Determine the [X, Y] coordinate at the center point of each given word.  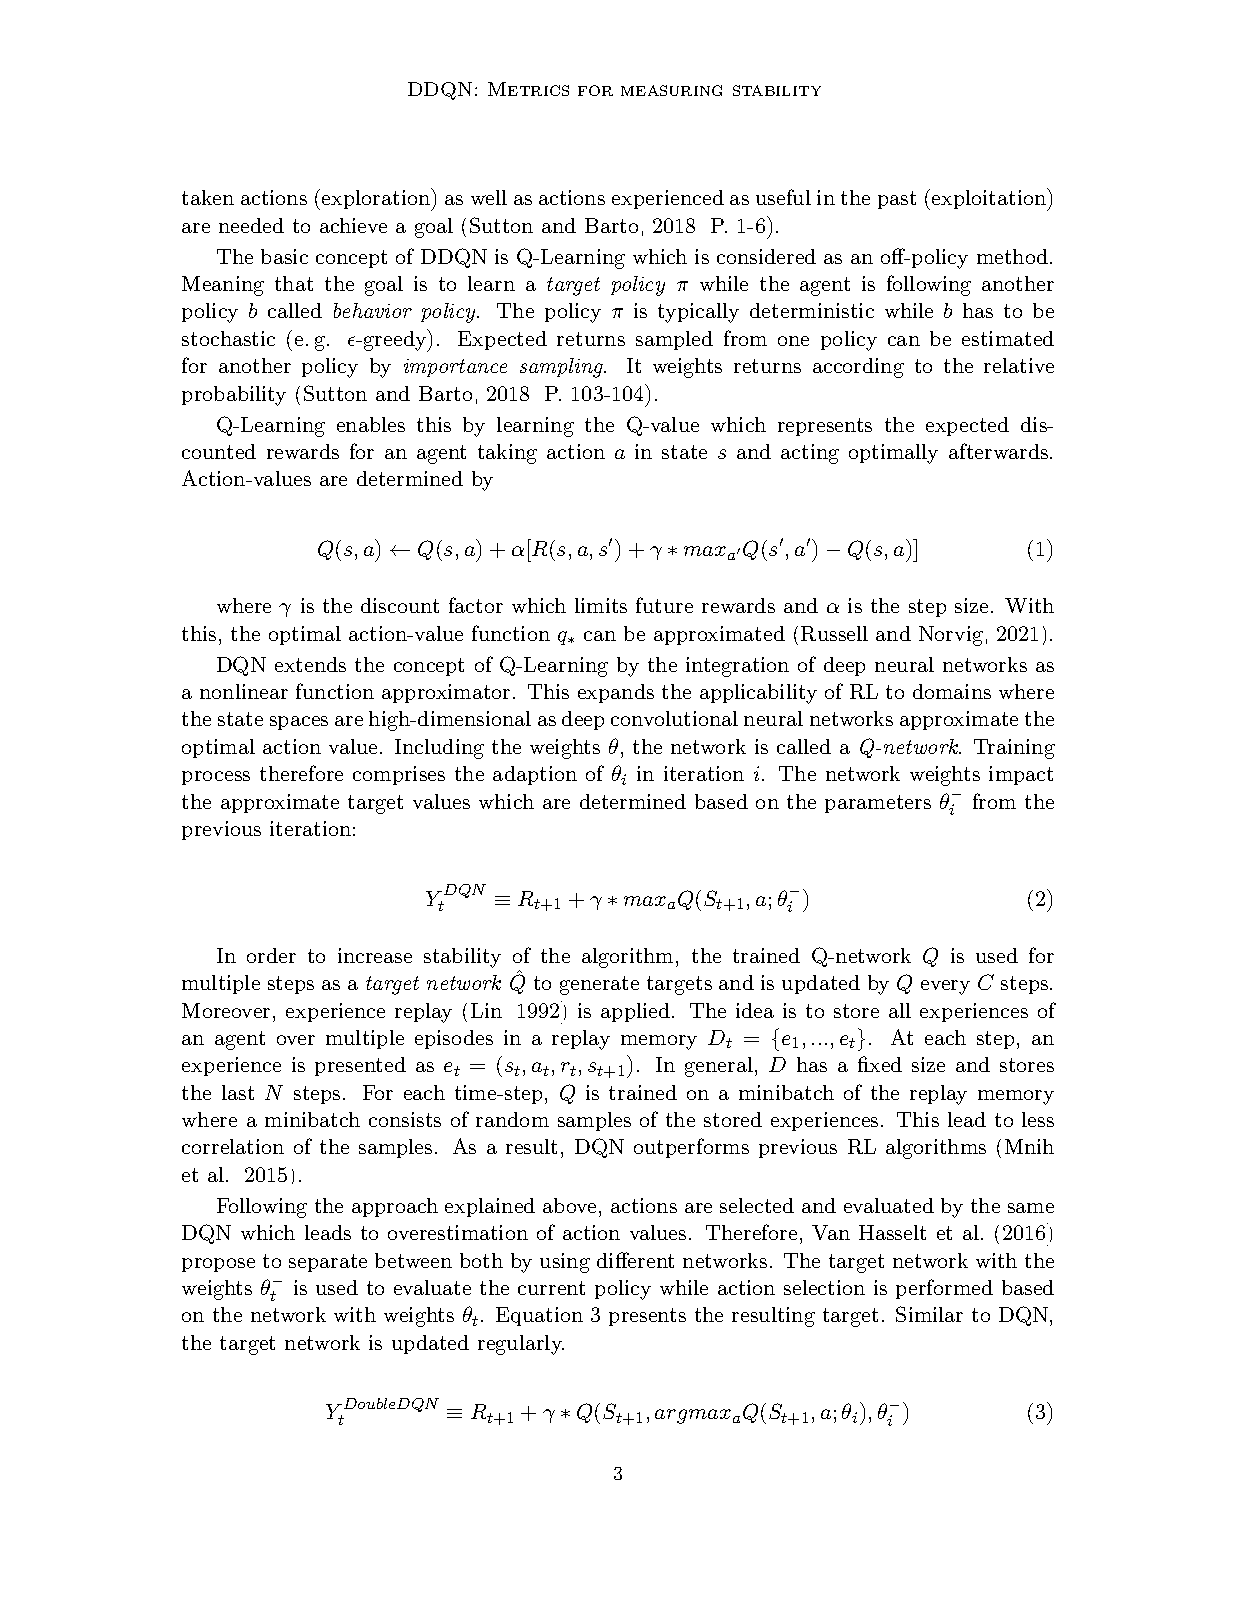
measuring [671, 90]
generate [599, 985]
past [897, 200]
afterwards [998, 451]
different [635, 1260]
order [271, 955]
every [945, 987]
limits [601, 605]
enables [371, 424]
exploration [377, 199]
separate [328, 1263]
